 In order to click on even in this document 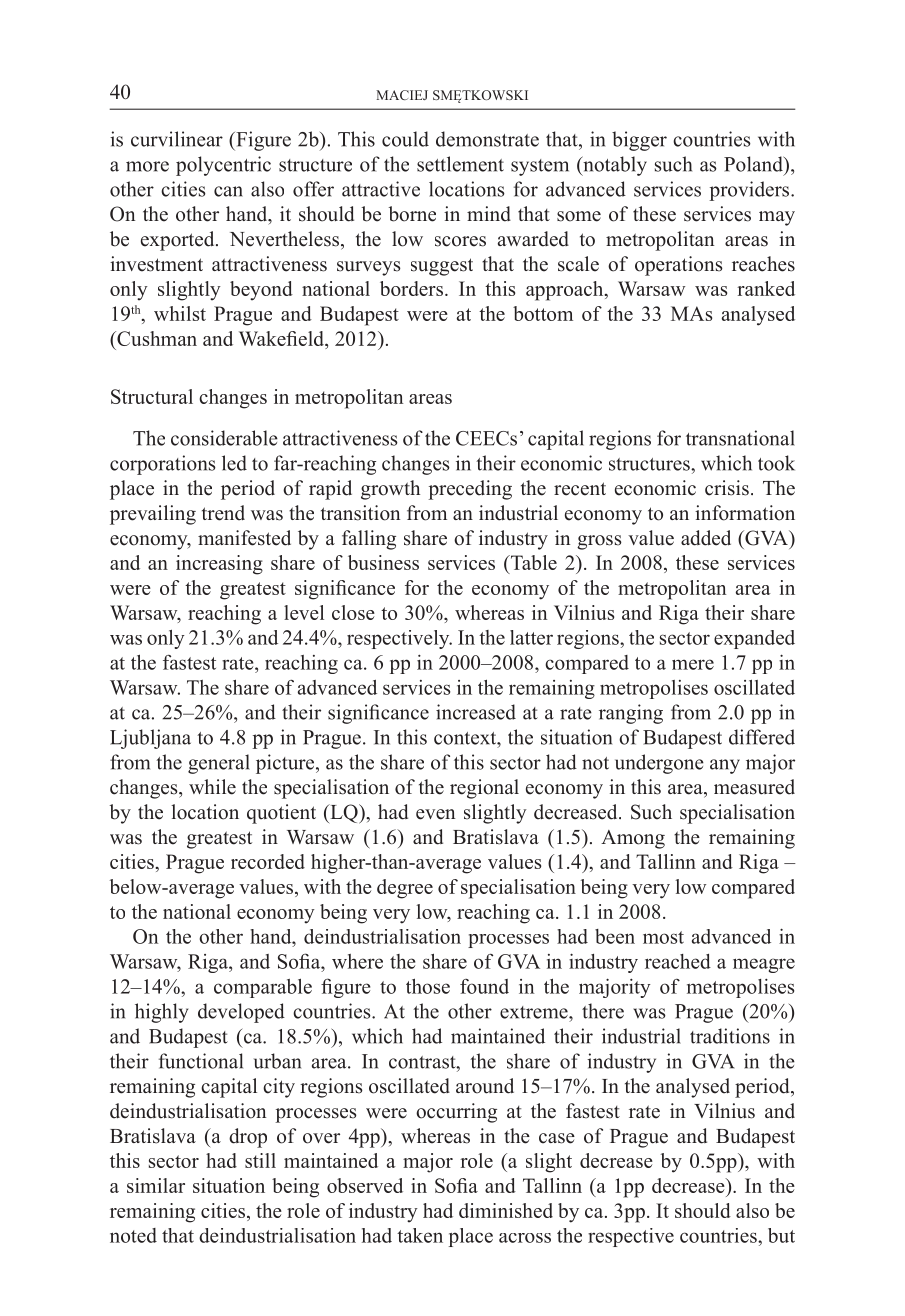, I will do `click(435, 814)`.
